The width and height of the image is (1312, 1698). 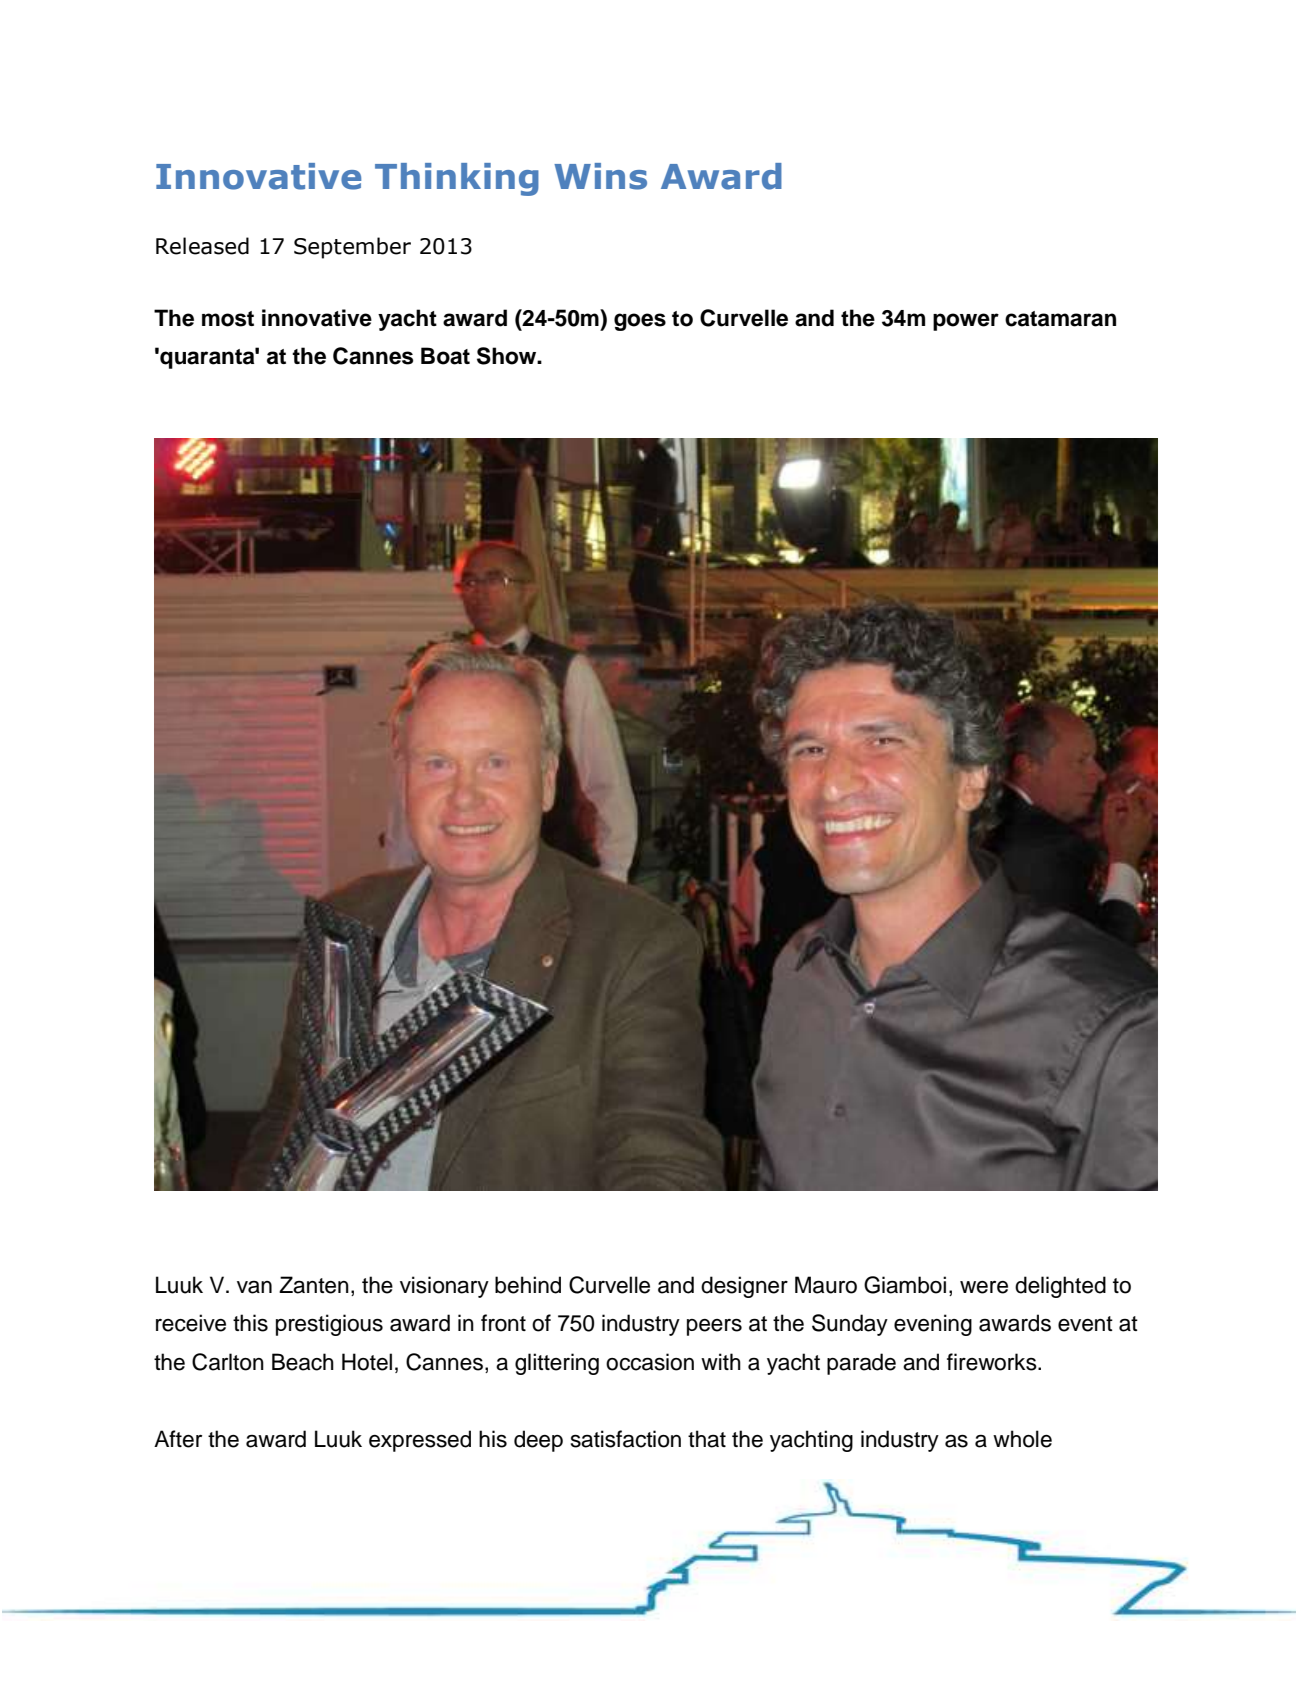 What do you see at coordinates (528, 1285) in the image?
I see `behind` at bounding box center [528, 1285].
